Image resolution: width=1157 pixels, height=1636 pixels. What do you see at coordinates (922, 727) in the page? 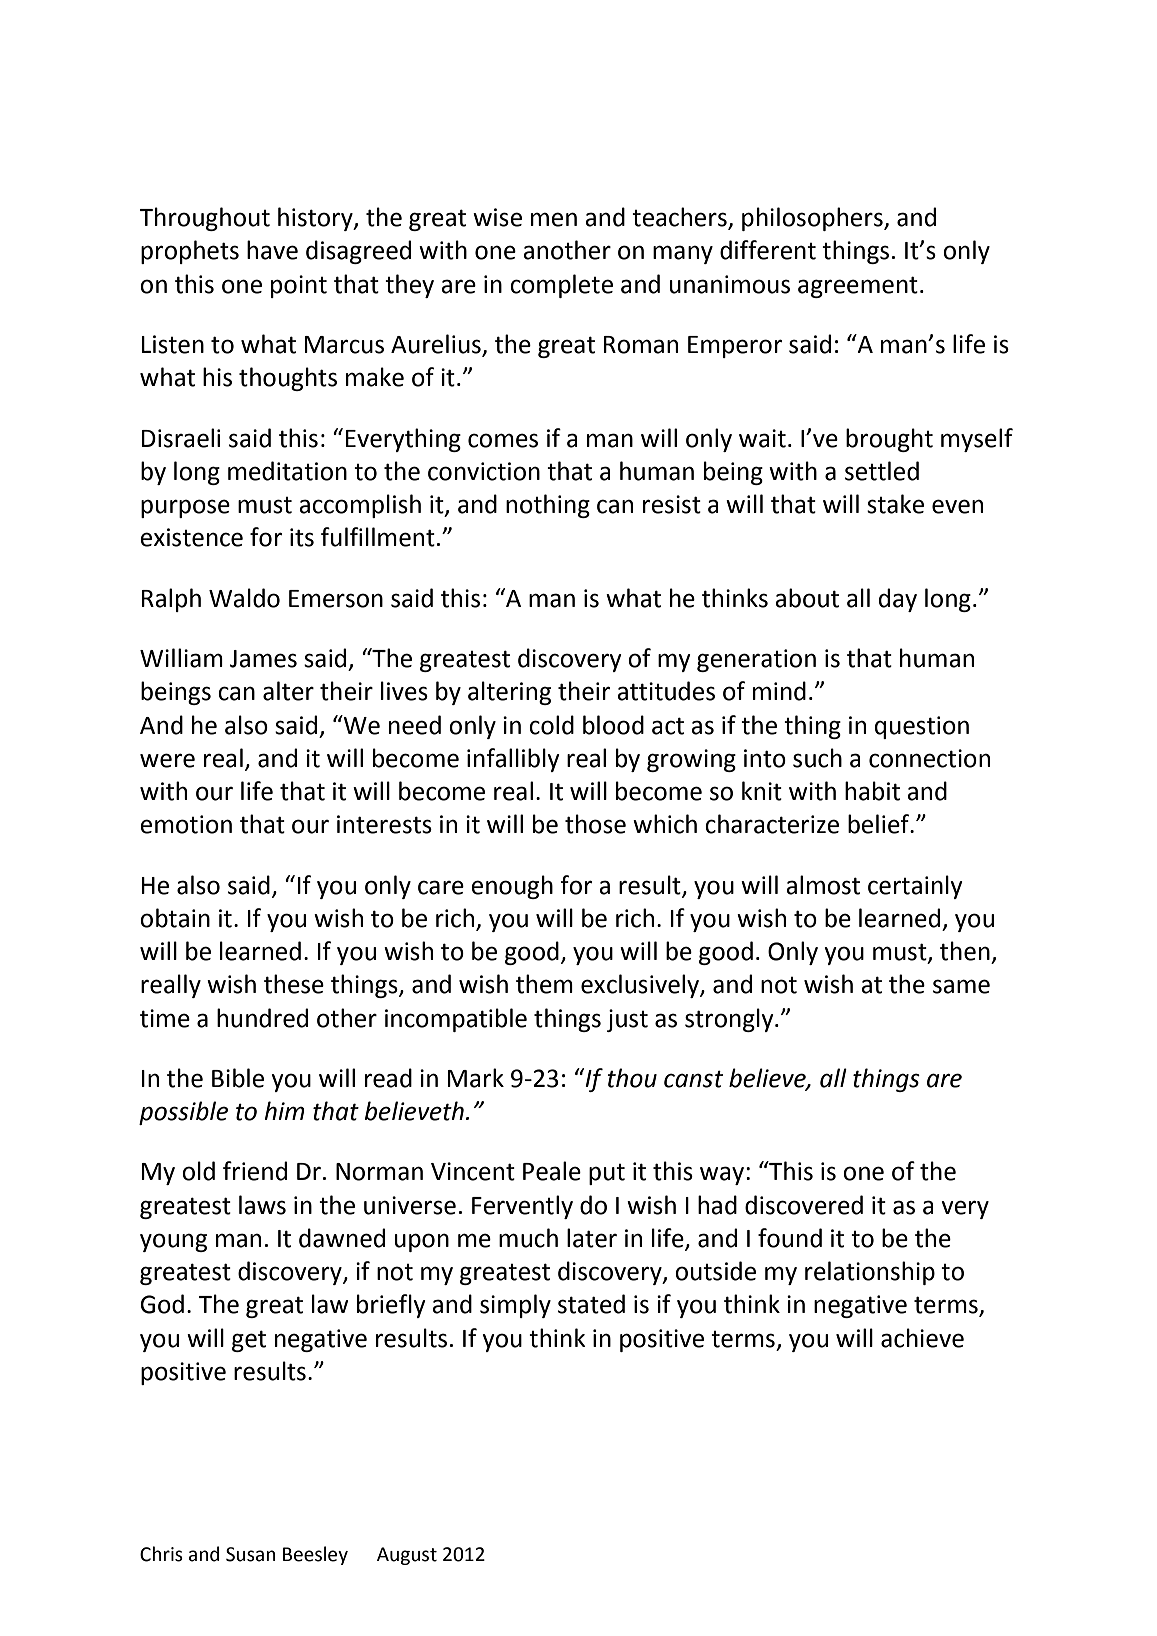
I see `question` at bounding box center [922, 727].
